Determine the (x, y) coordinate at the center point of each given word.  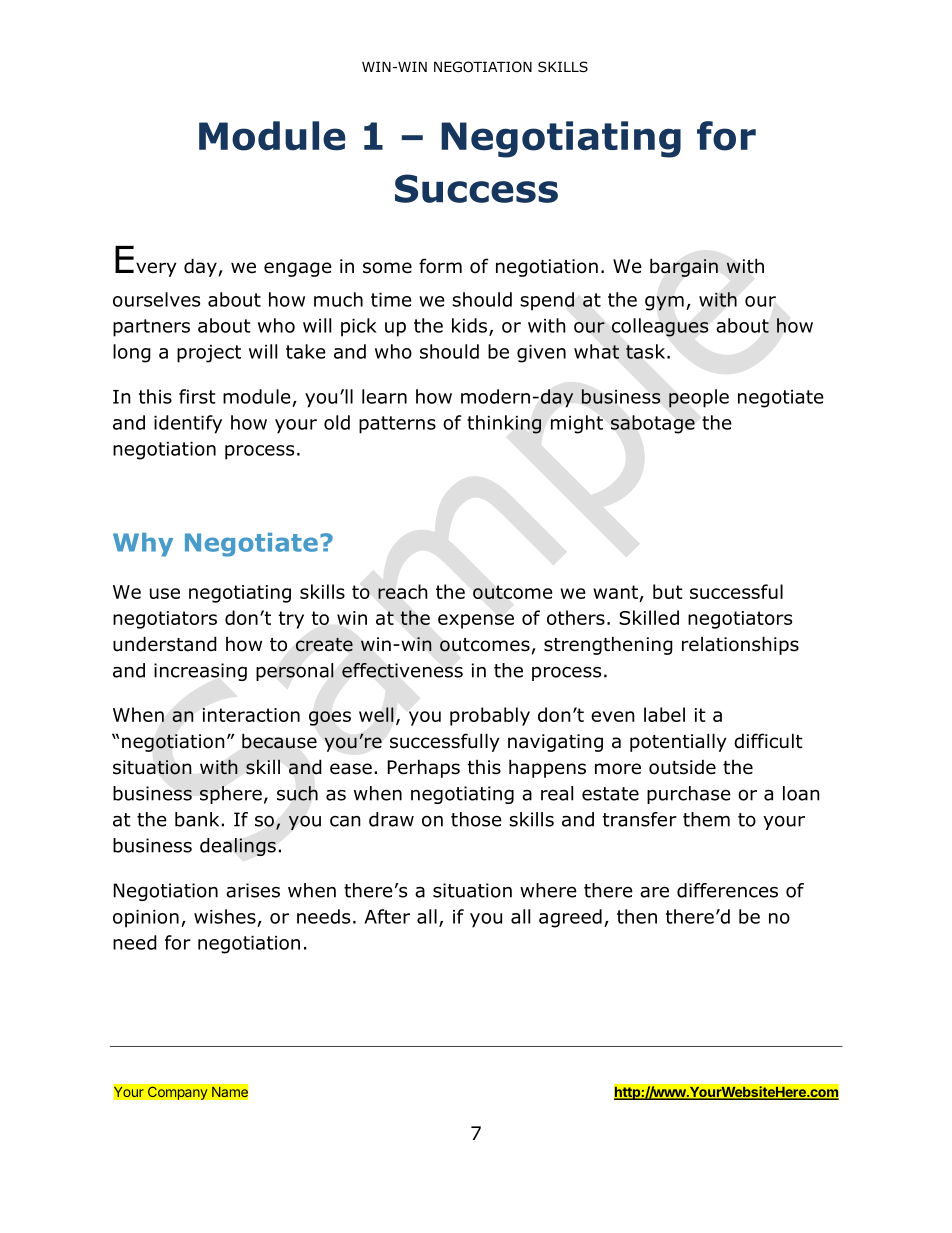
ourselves (156, 299)
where (548, 890)
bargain (684, 267)
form (440, 266)
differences (727, 890)
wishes (225, 916)
